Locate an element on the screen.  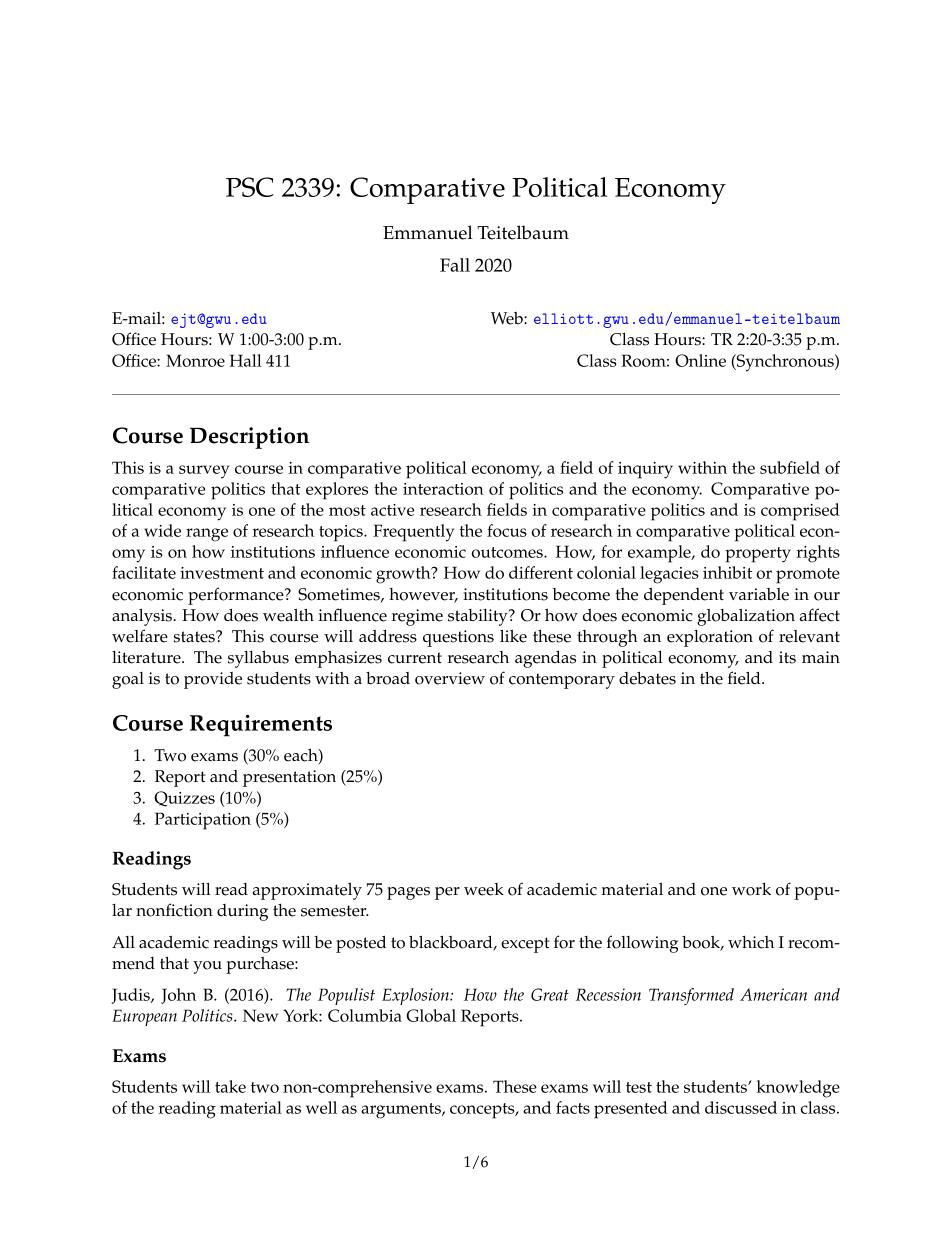
arguments is located at coordinates (402, 1111).
